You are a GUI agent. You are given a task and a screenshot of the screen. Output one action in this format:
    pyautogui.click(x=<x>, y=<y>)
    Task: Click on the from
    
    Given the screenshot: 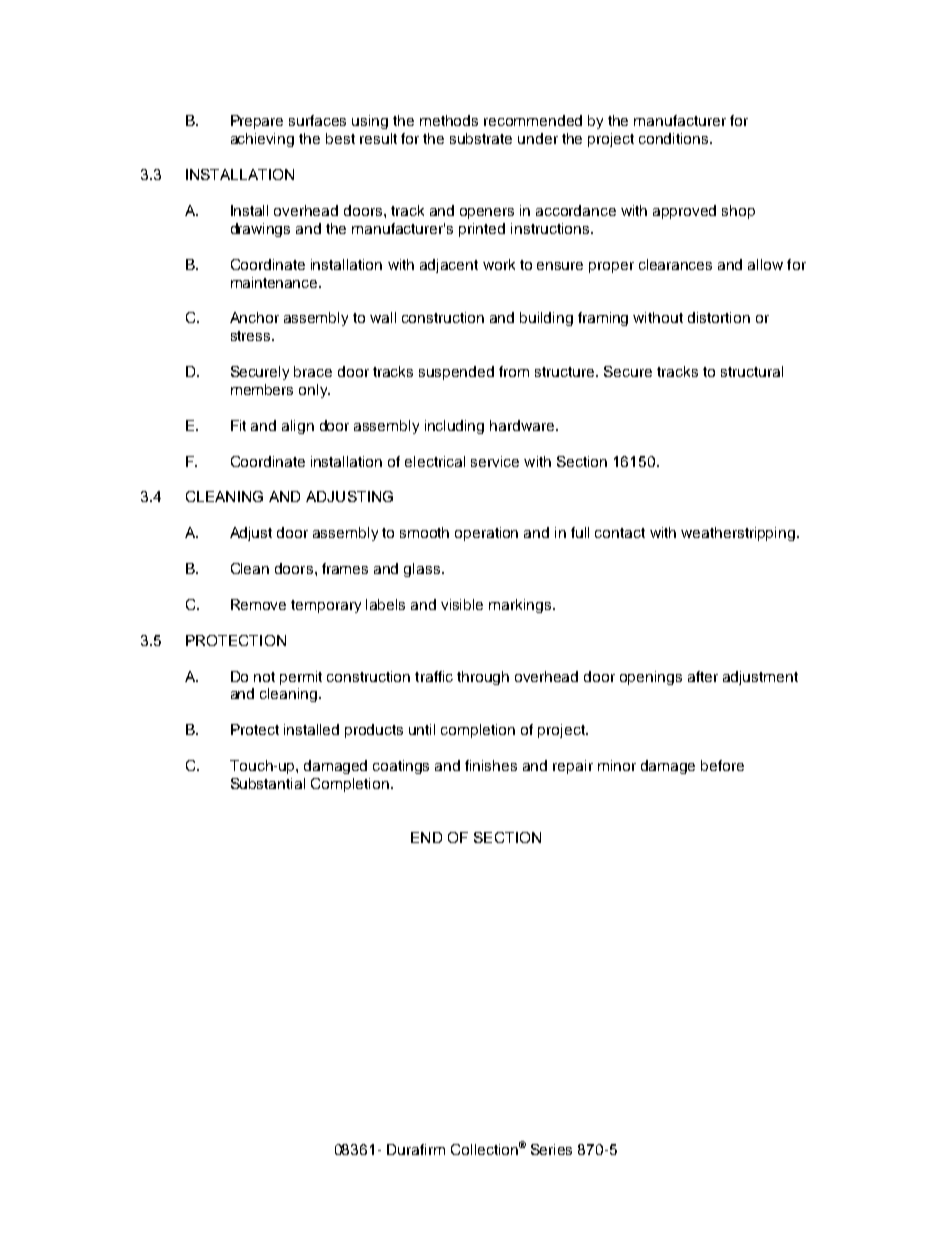 What is the action you would take?
    pyautogui.click(x=514, y=371)
